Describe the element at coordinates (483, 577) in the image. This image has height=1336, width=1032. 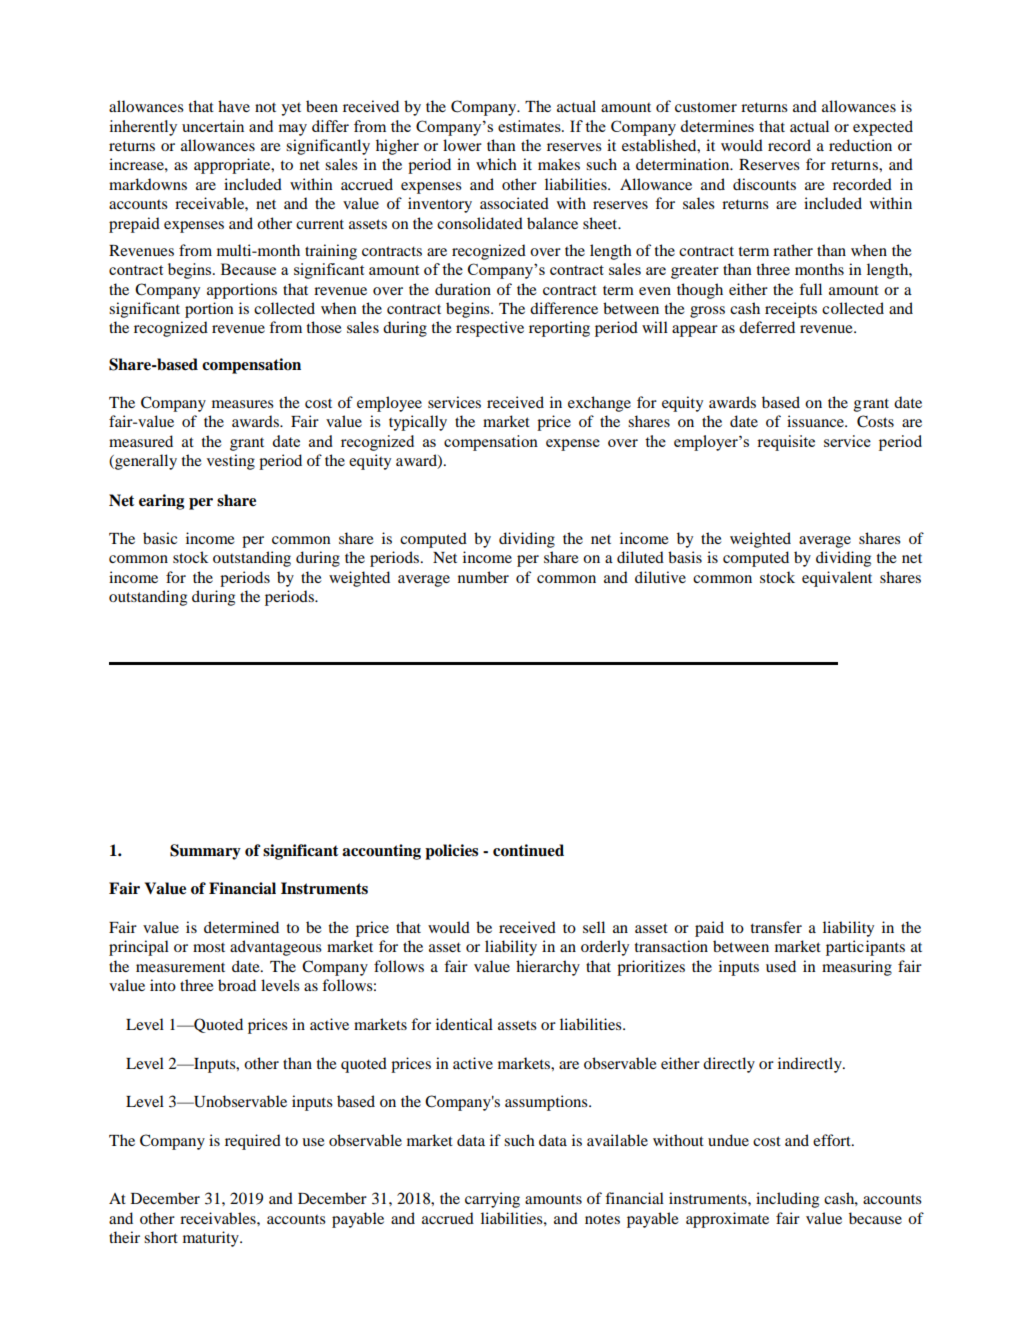
I see `number` at that location.
